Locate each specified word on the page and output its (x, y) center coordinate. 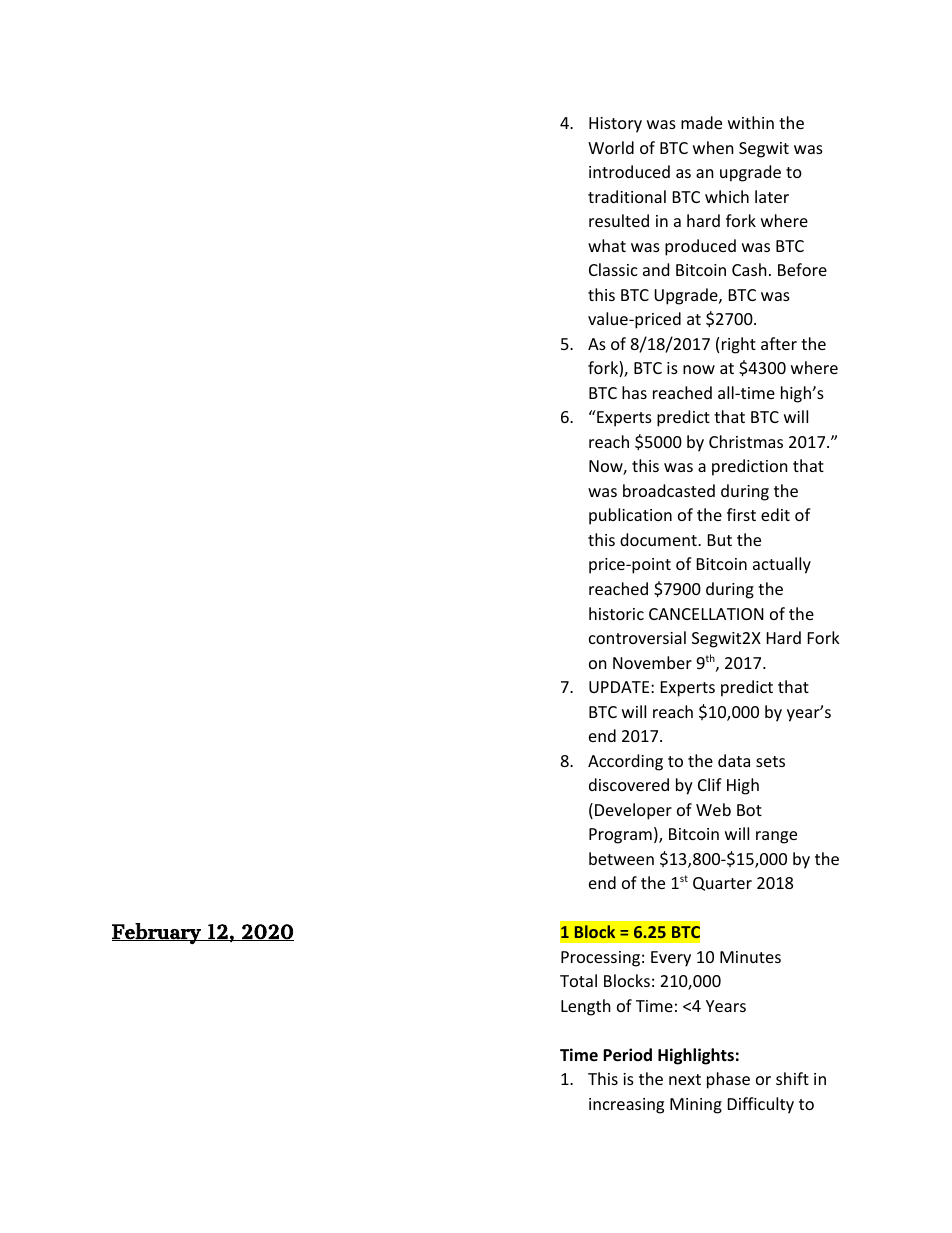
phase (728, 1080)
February (157, 933)
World (611, 147)
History (615, 125)
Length (586, 1007)
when (713, 147)
